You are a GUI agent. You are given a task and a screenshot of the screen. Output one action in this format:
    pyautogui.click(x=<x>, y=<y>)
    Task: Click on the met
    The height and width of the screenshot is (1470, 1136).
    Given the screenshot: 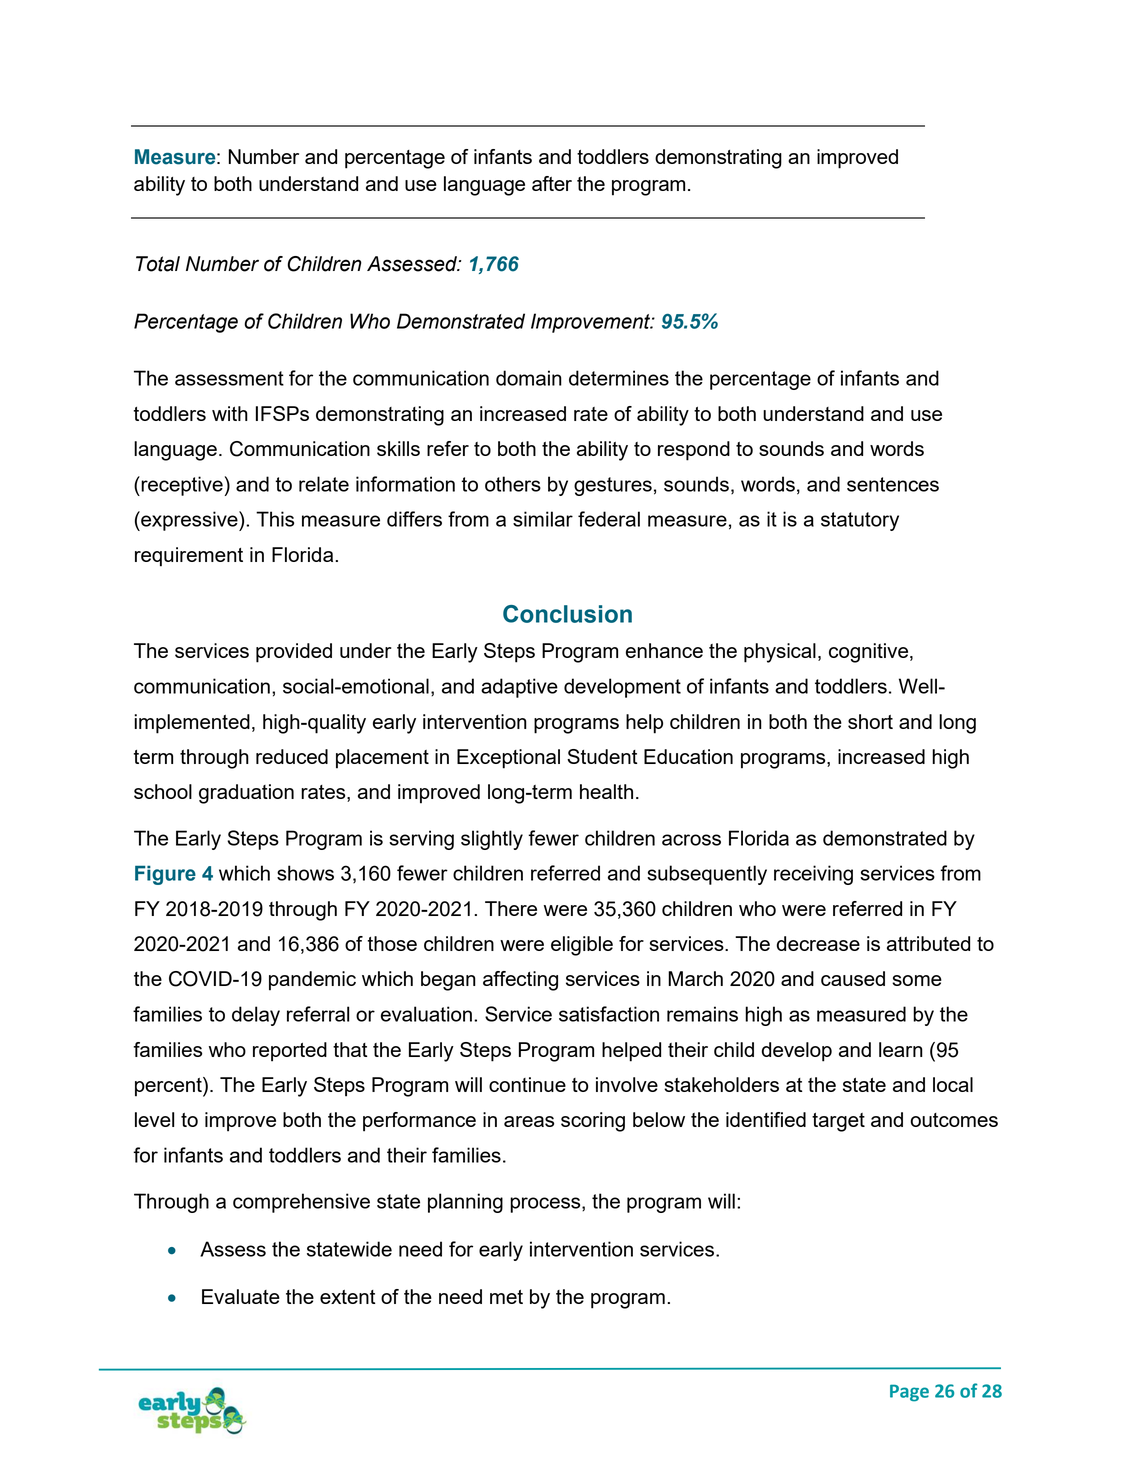 What is the action you would take?
    pyautogui.click(x=506, y=1297)
